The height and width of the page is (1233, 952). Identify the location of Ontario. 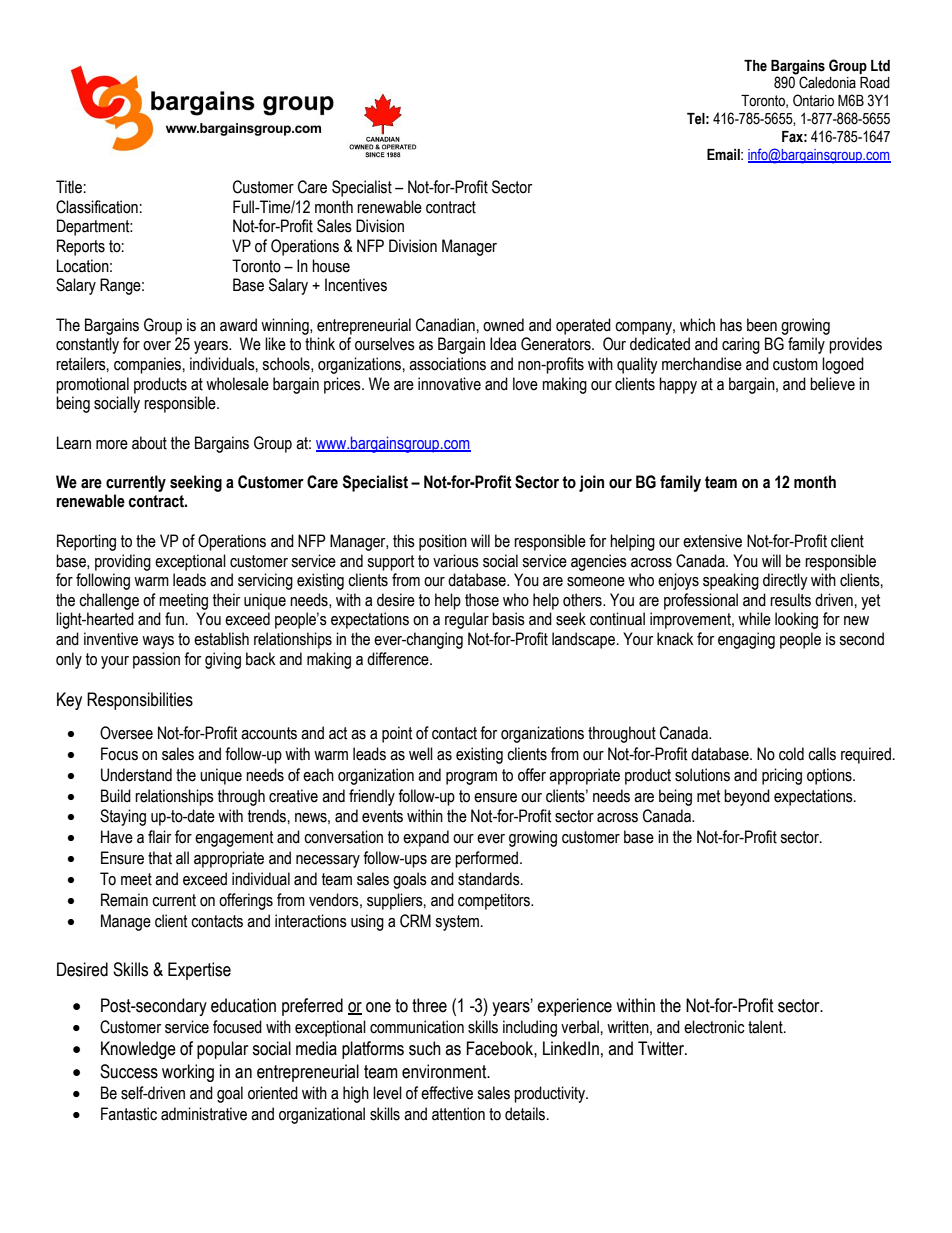
(813, 100).
